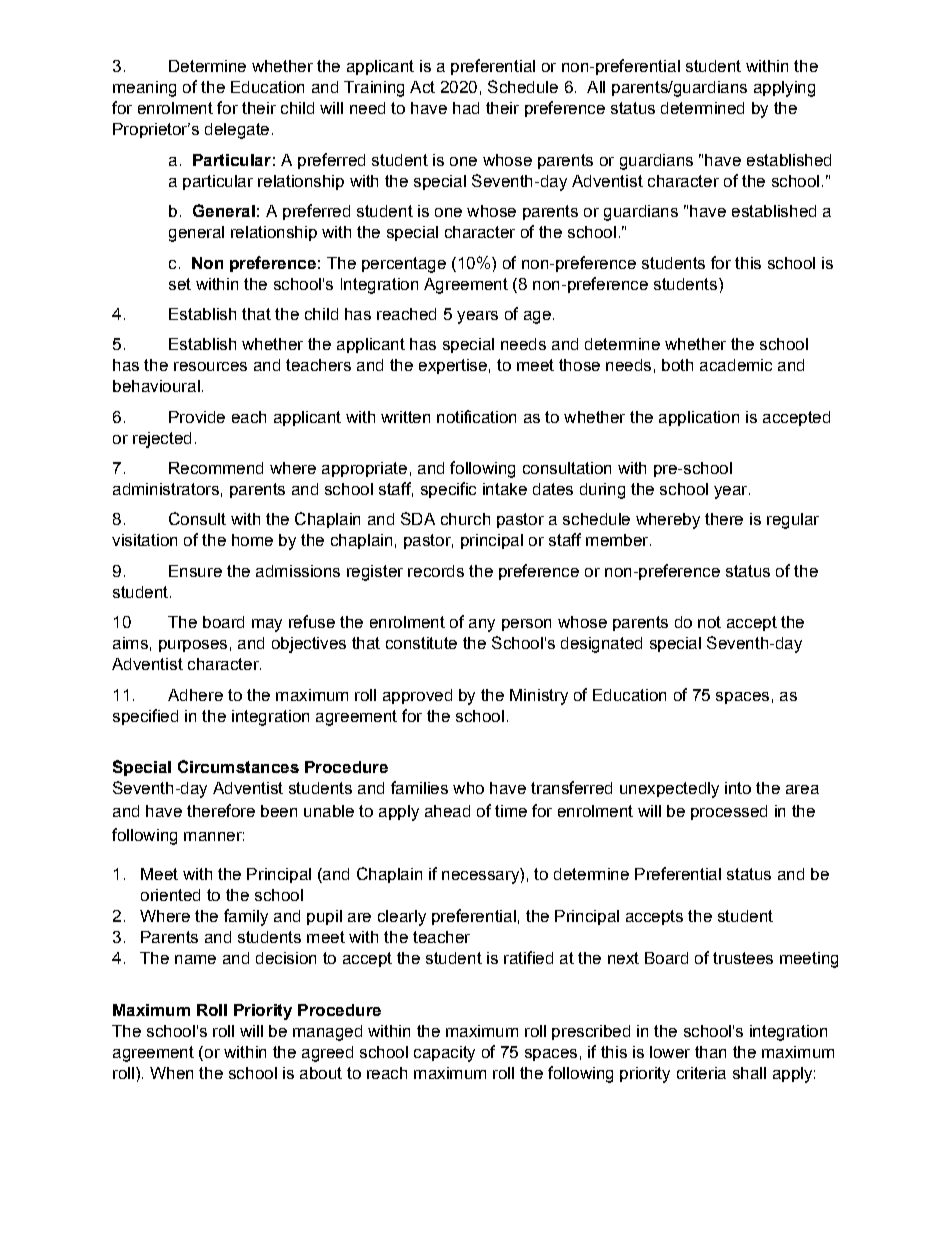 This page has width=952, height=1233. I want to click on been, so click(279, 811).
